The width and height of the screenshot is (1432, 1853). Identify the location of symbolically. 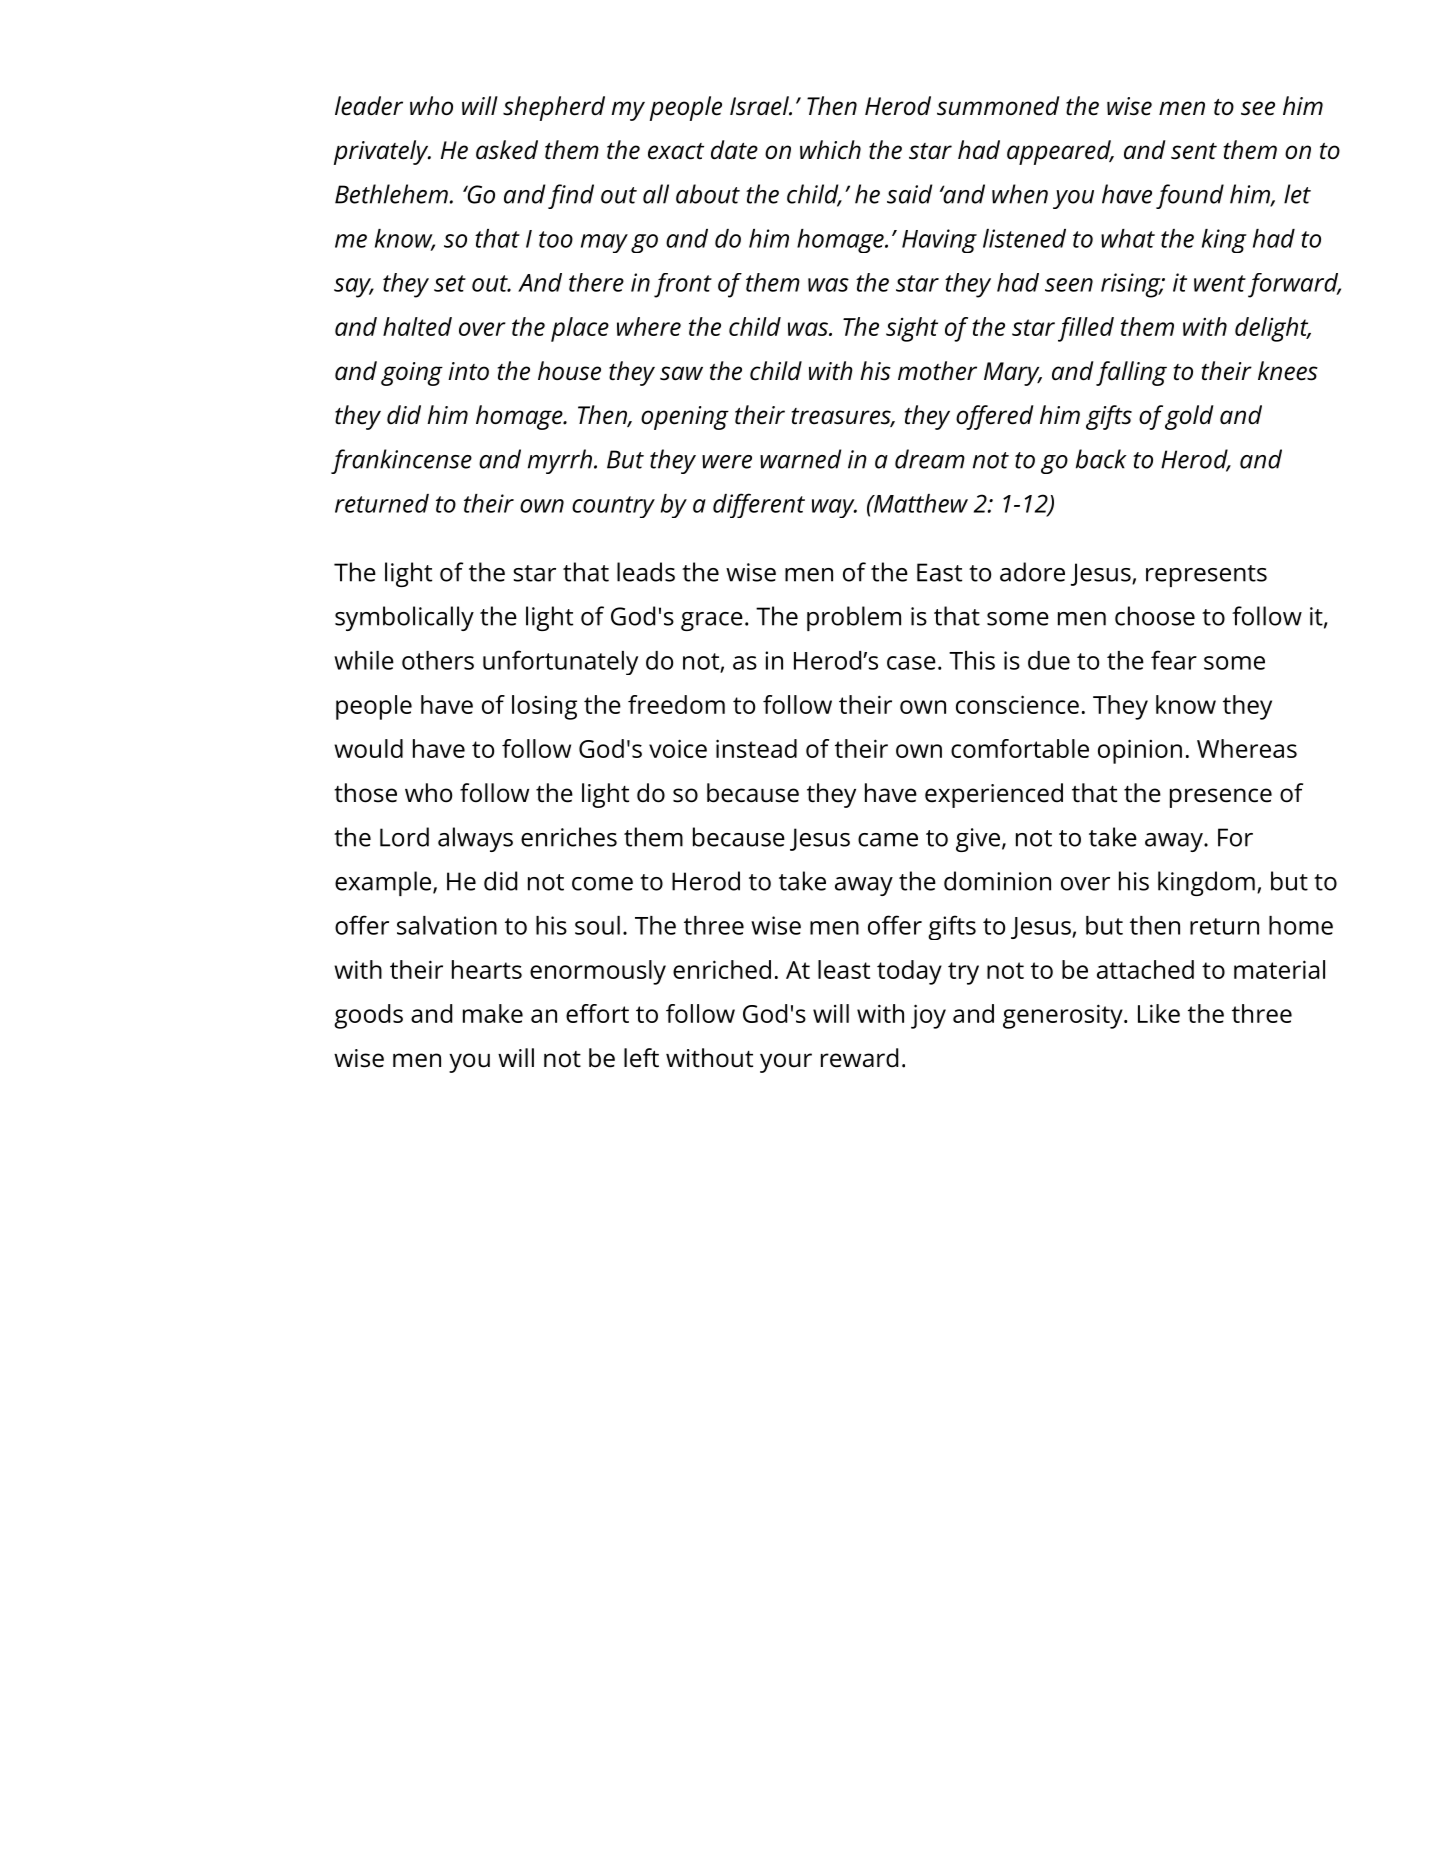
(404, 618).
